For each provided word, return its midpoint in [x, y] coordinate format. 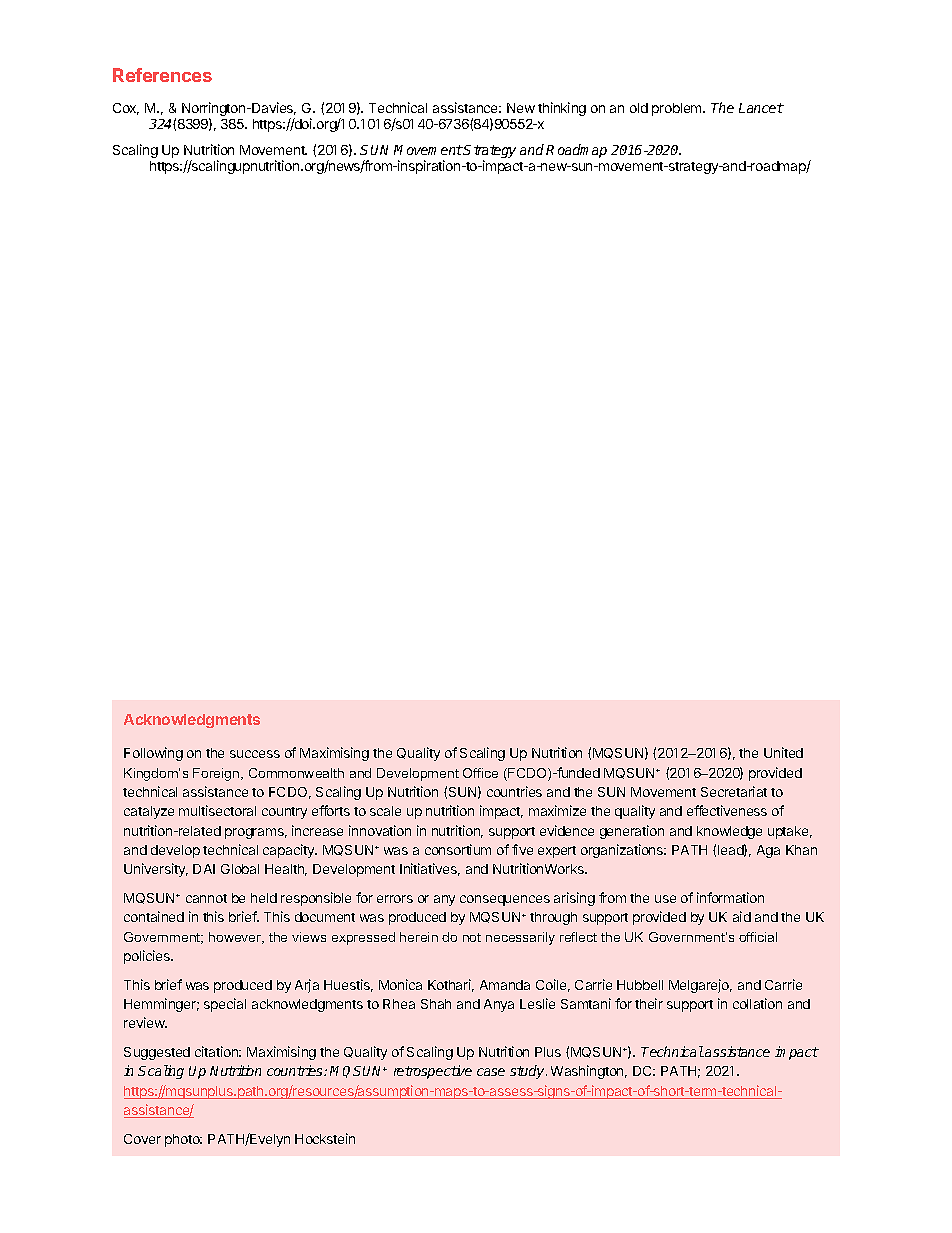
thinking [562, 109]
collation [757, 1003]
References [162, 75]
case [491, 1072]
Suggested [157, 1053]
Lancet [761, 108]
